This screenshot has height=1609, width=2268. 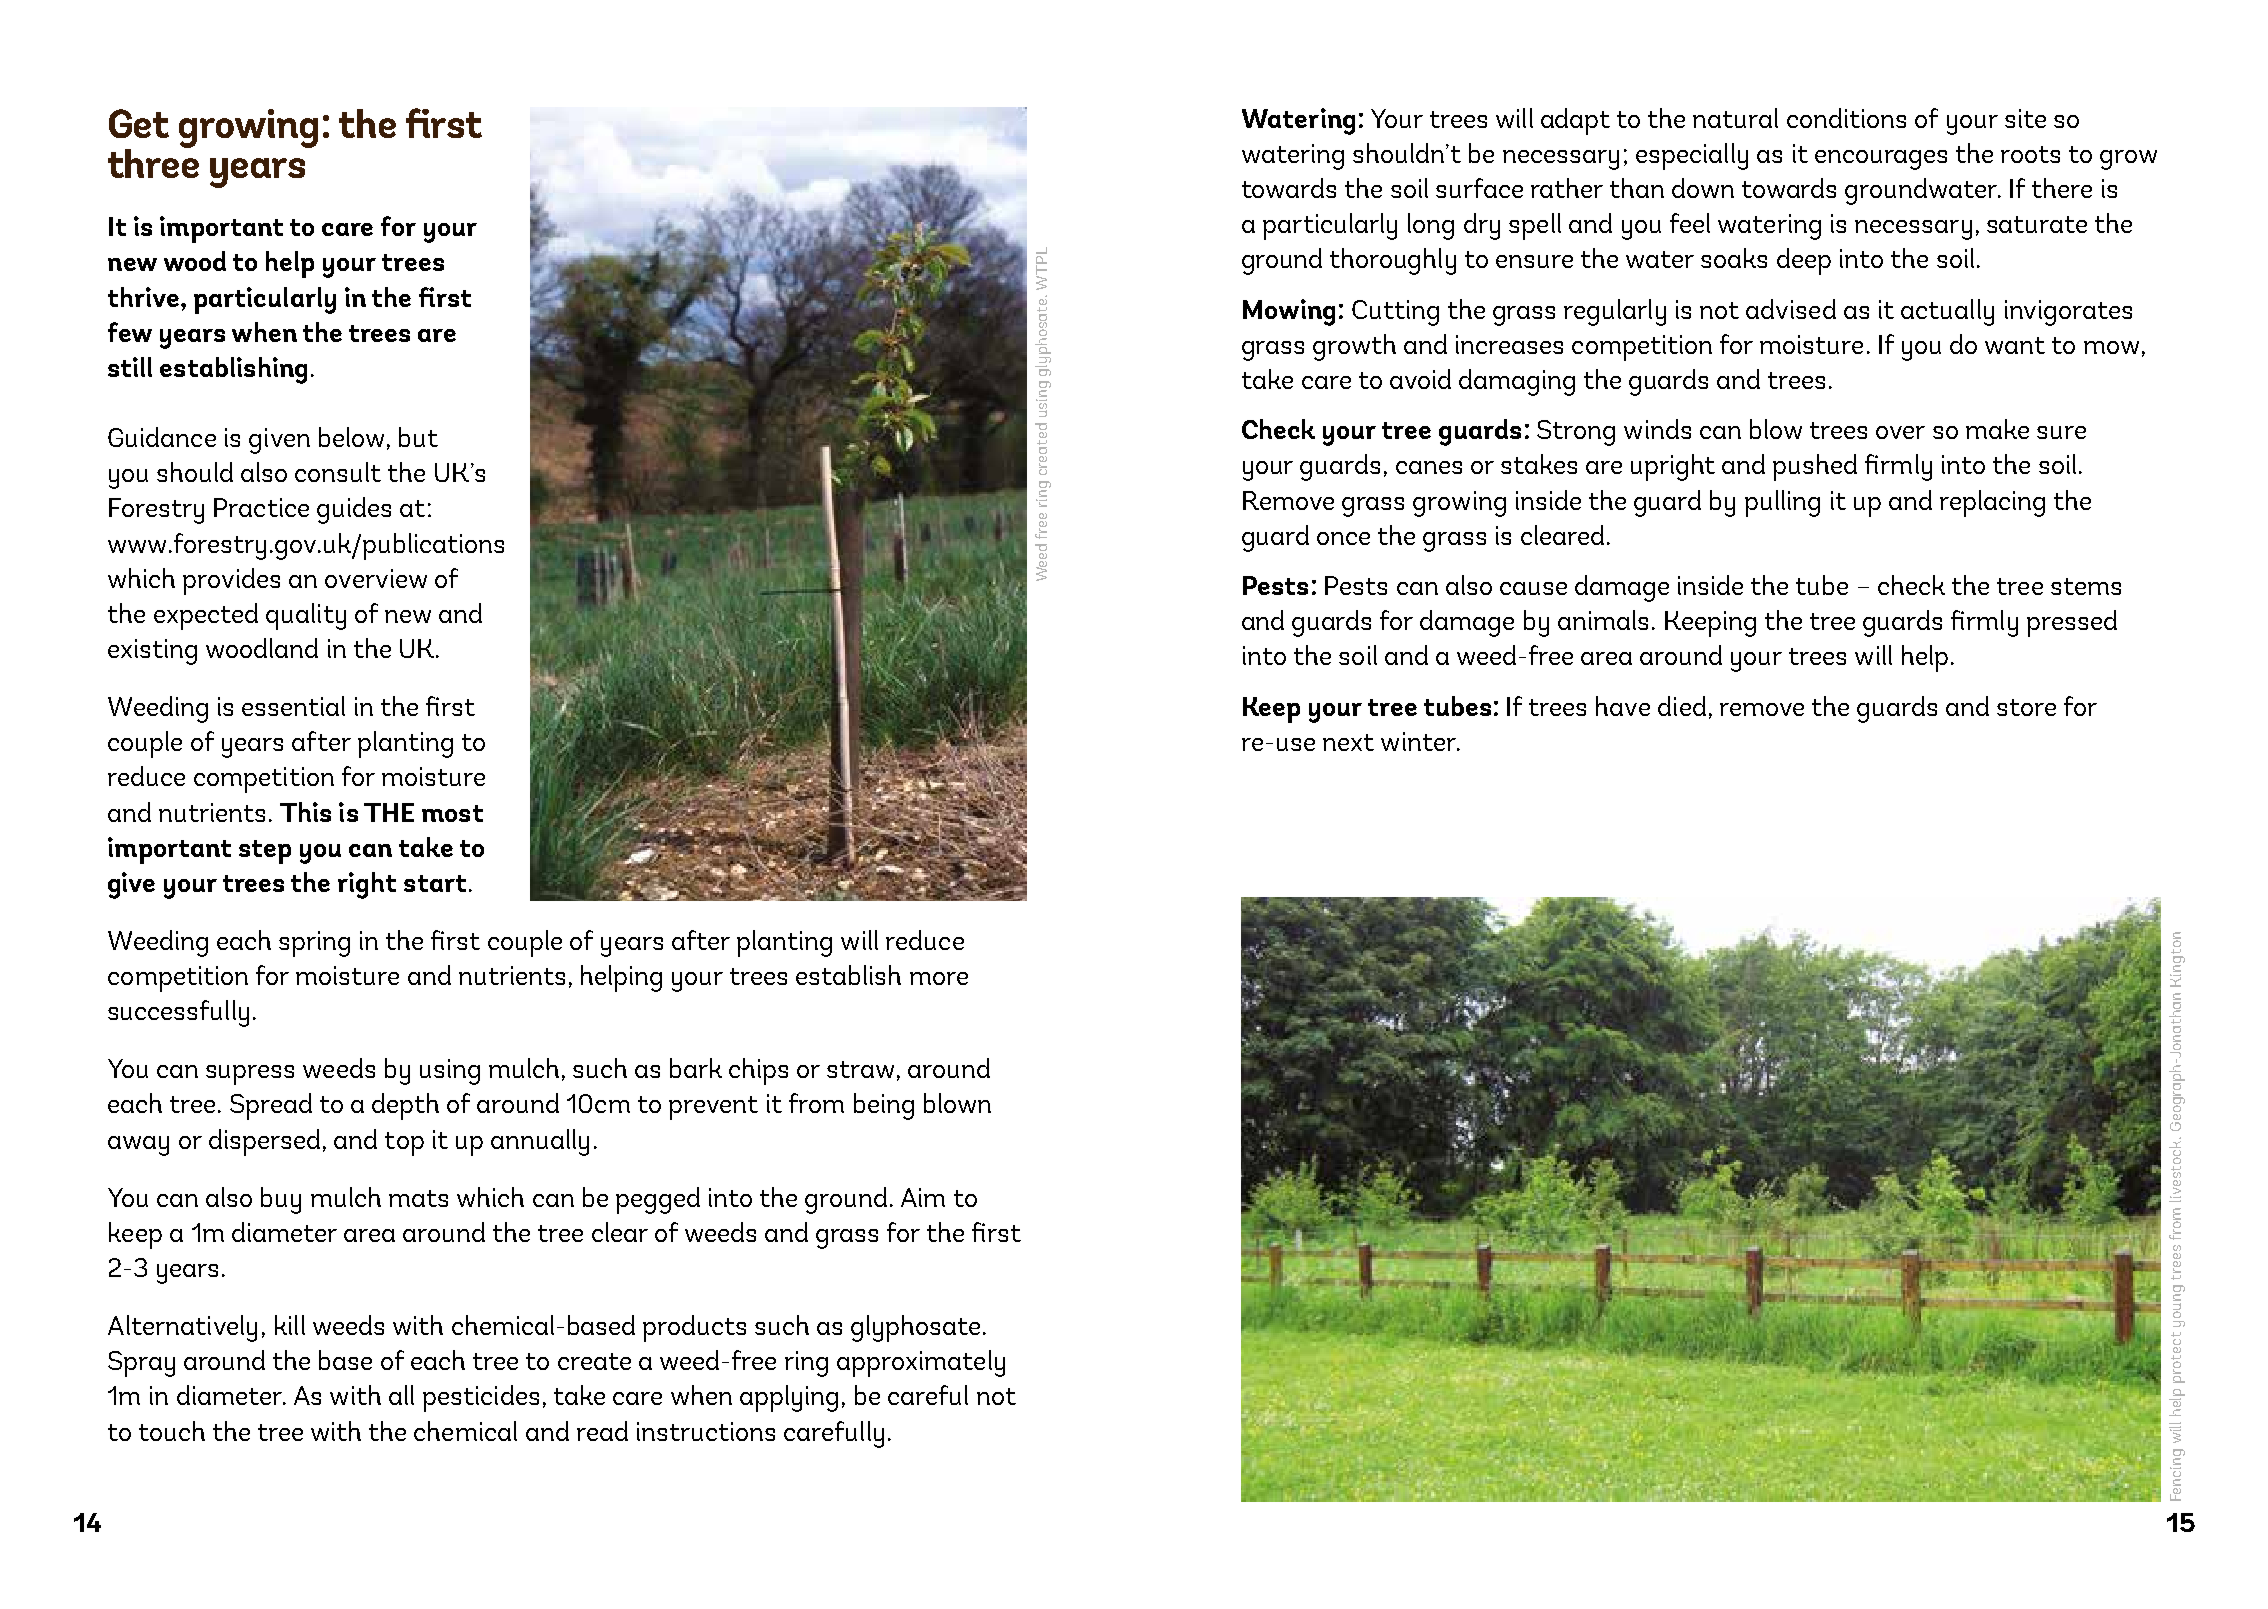 I want to click on encourages, so click(x=1881, y=160).
